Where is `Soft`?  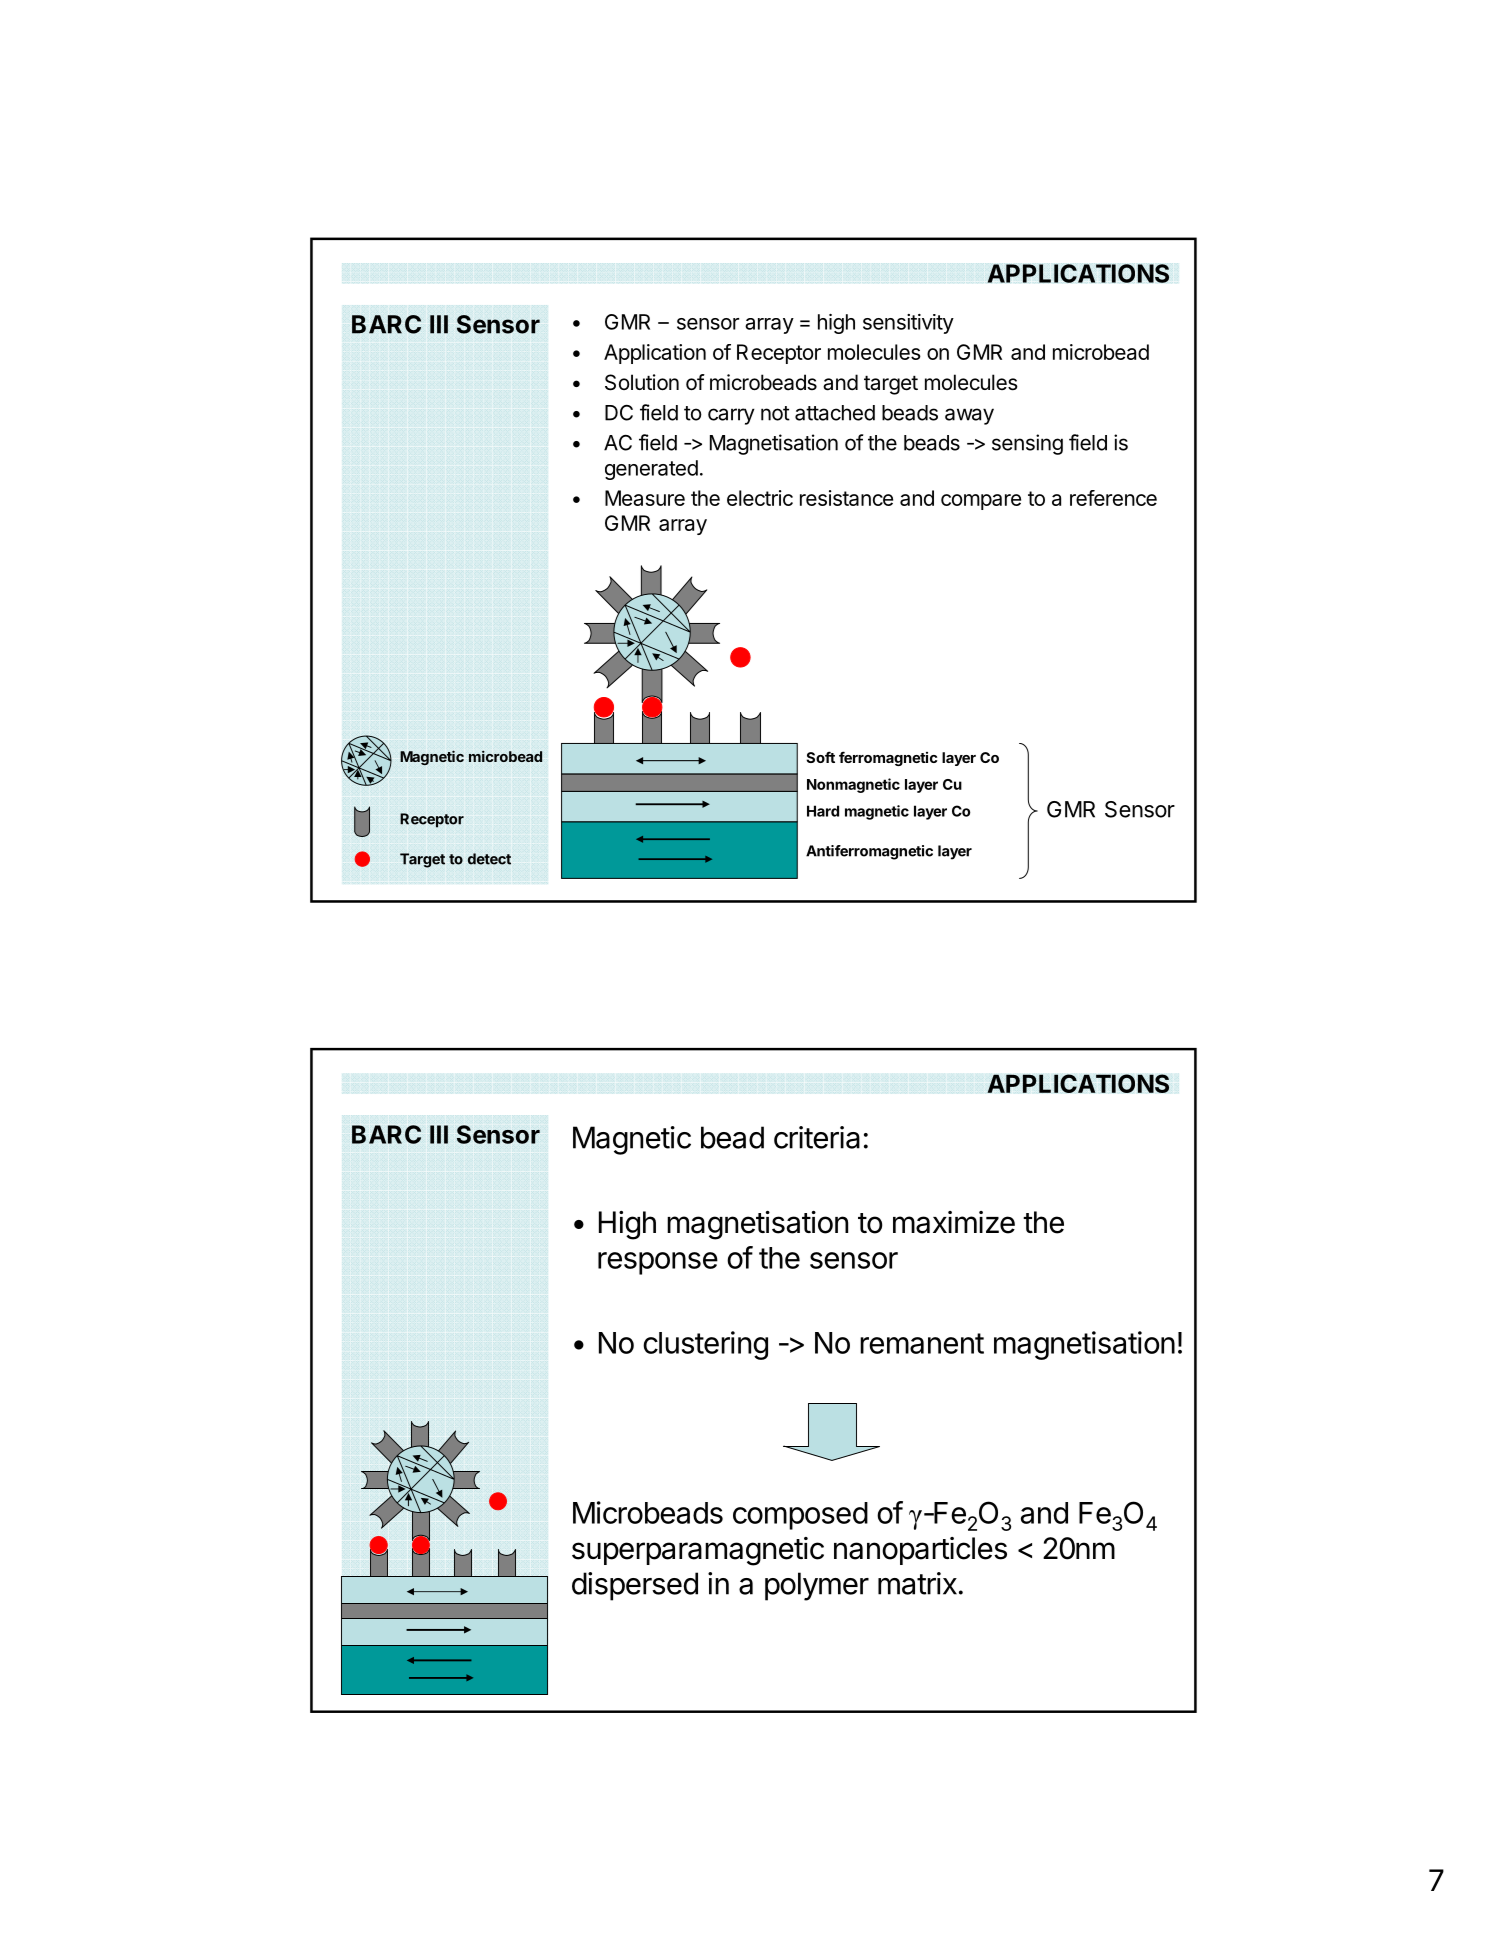
Soft is located at coordinates (820, 757).
